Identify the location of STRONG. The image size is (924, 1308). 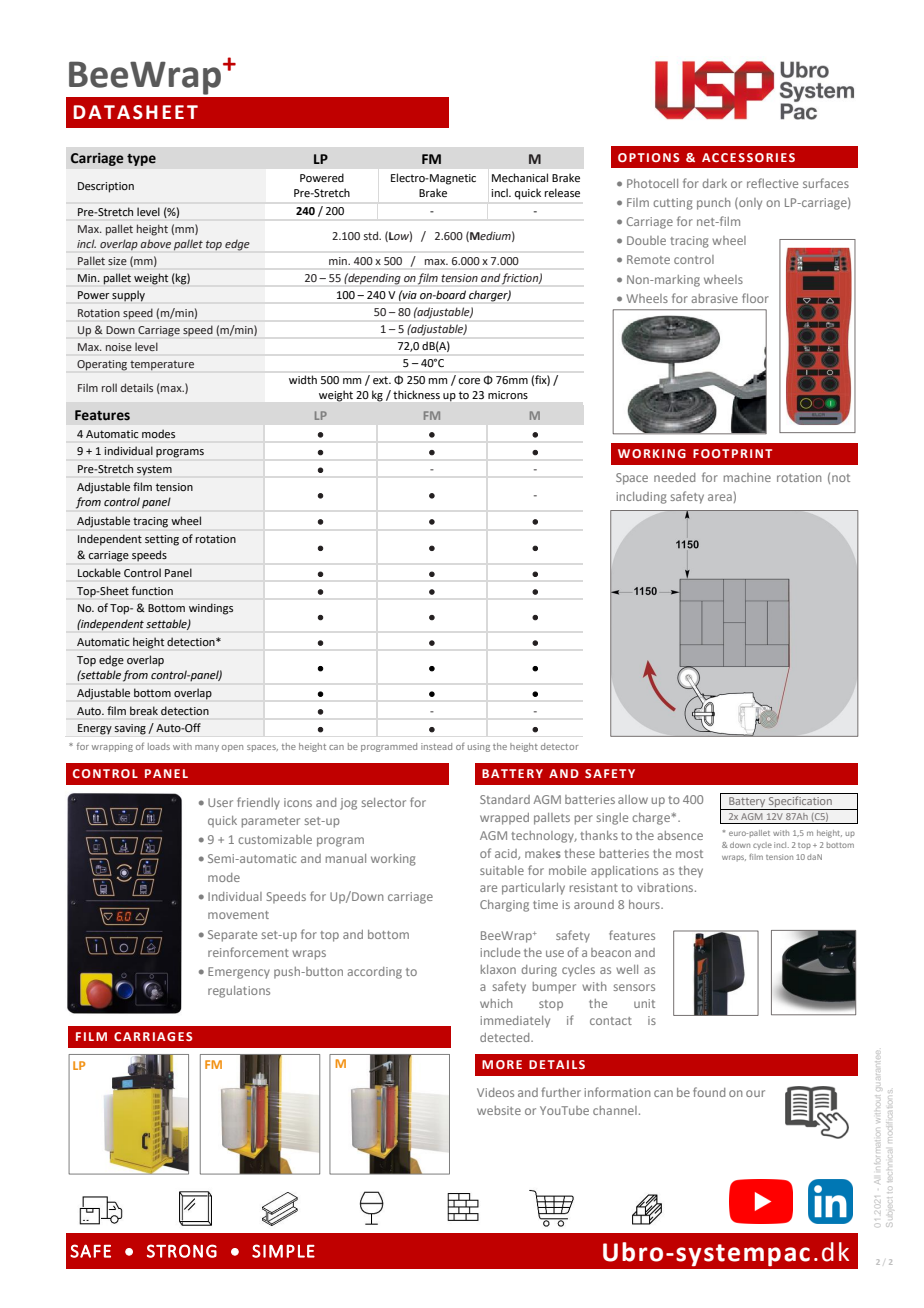
(182, 1251).
